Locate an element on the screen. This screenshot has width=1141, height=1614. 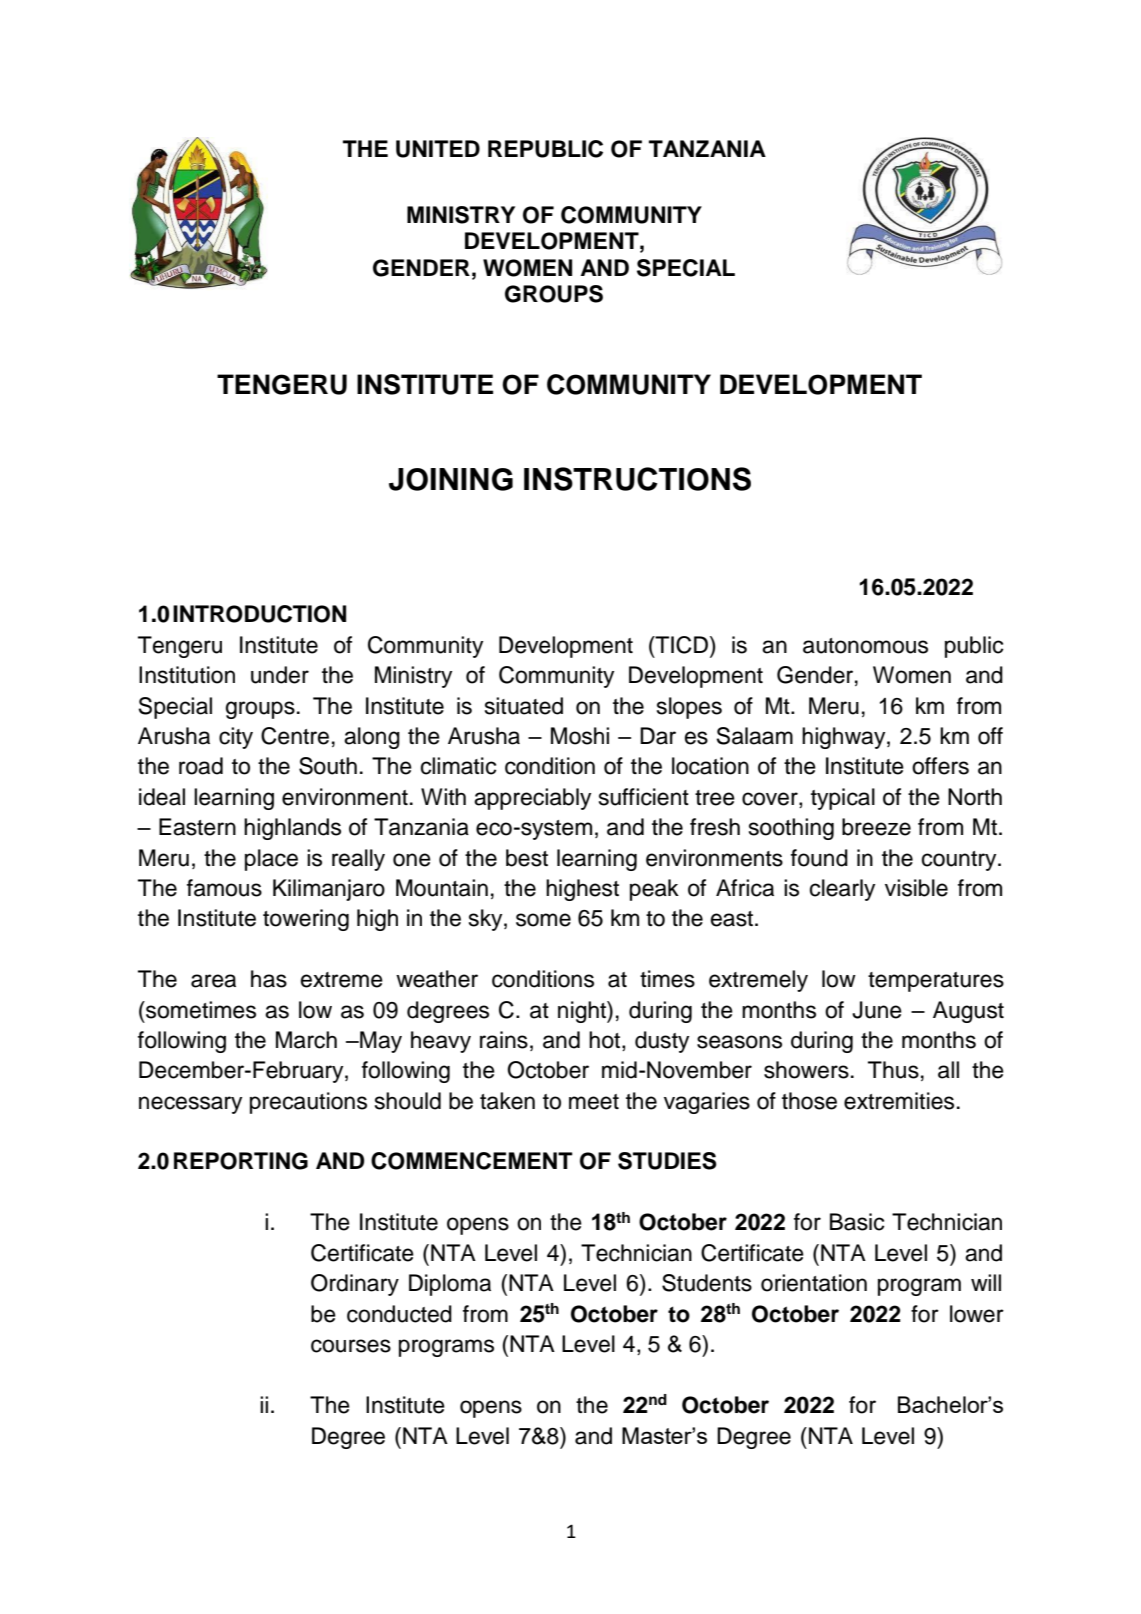
orientation is located at coordinates (814, 1283).
